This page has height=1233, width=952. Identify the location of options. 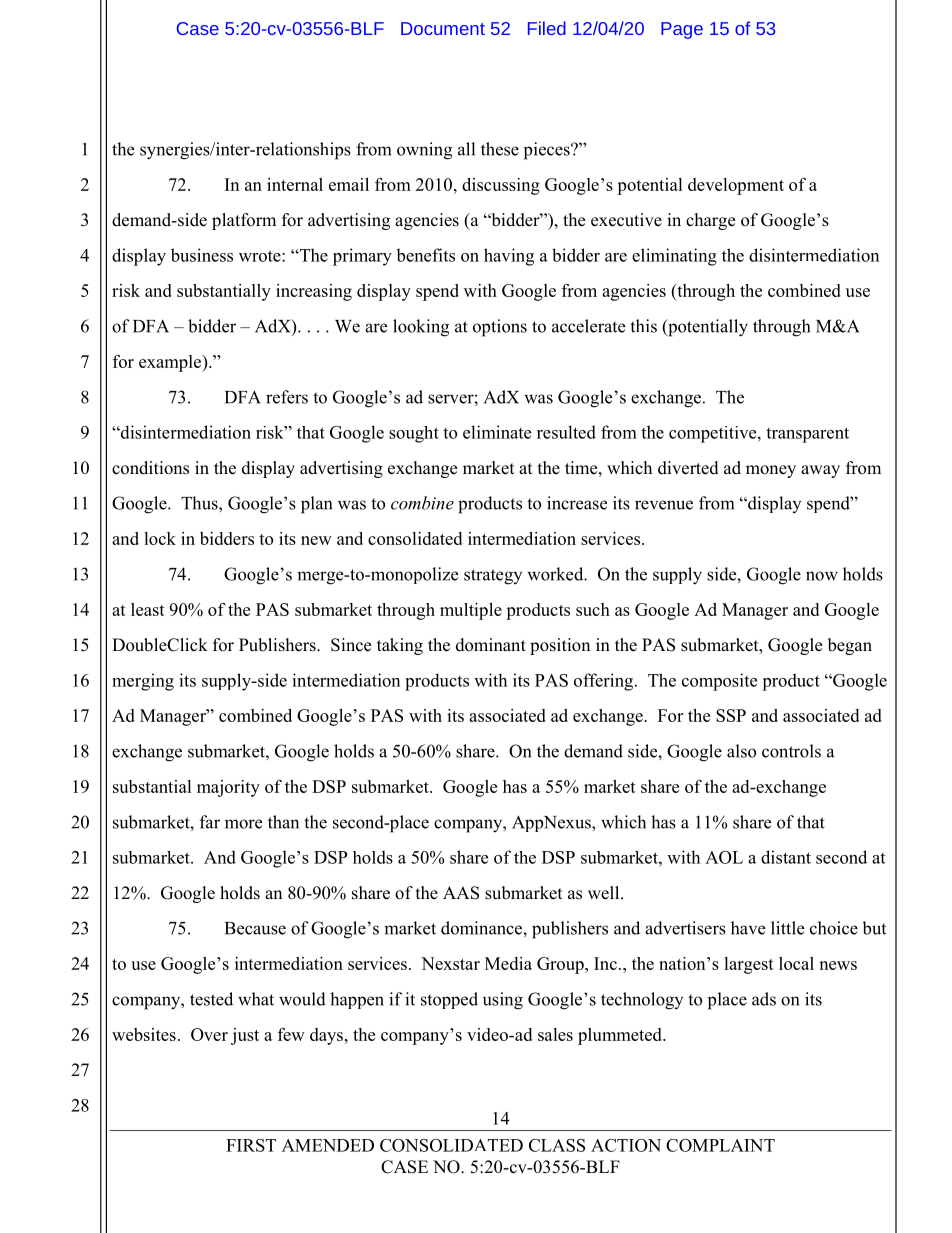
(500, 328).
